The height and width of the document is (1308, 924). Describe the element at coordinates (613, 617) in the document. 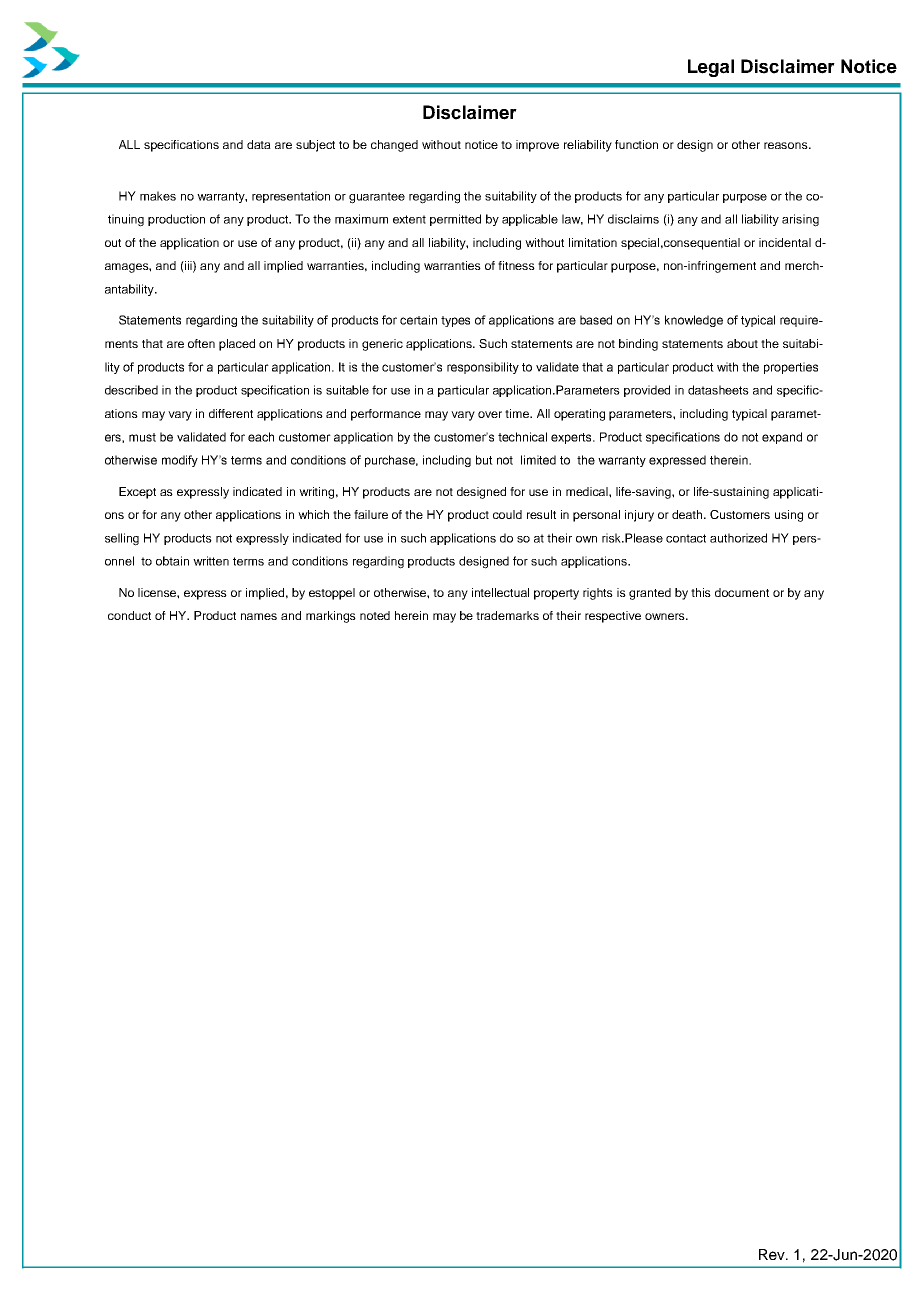

I see `respective` at that location.
